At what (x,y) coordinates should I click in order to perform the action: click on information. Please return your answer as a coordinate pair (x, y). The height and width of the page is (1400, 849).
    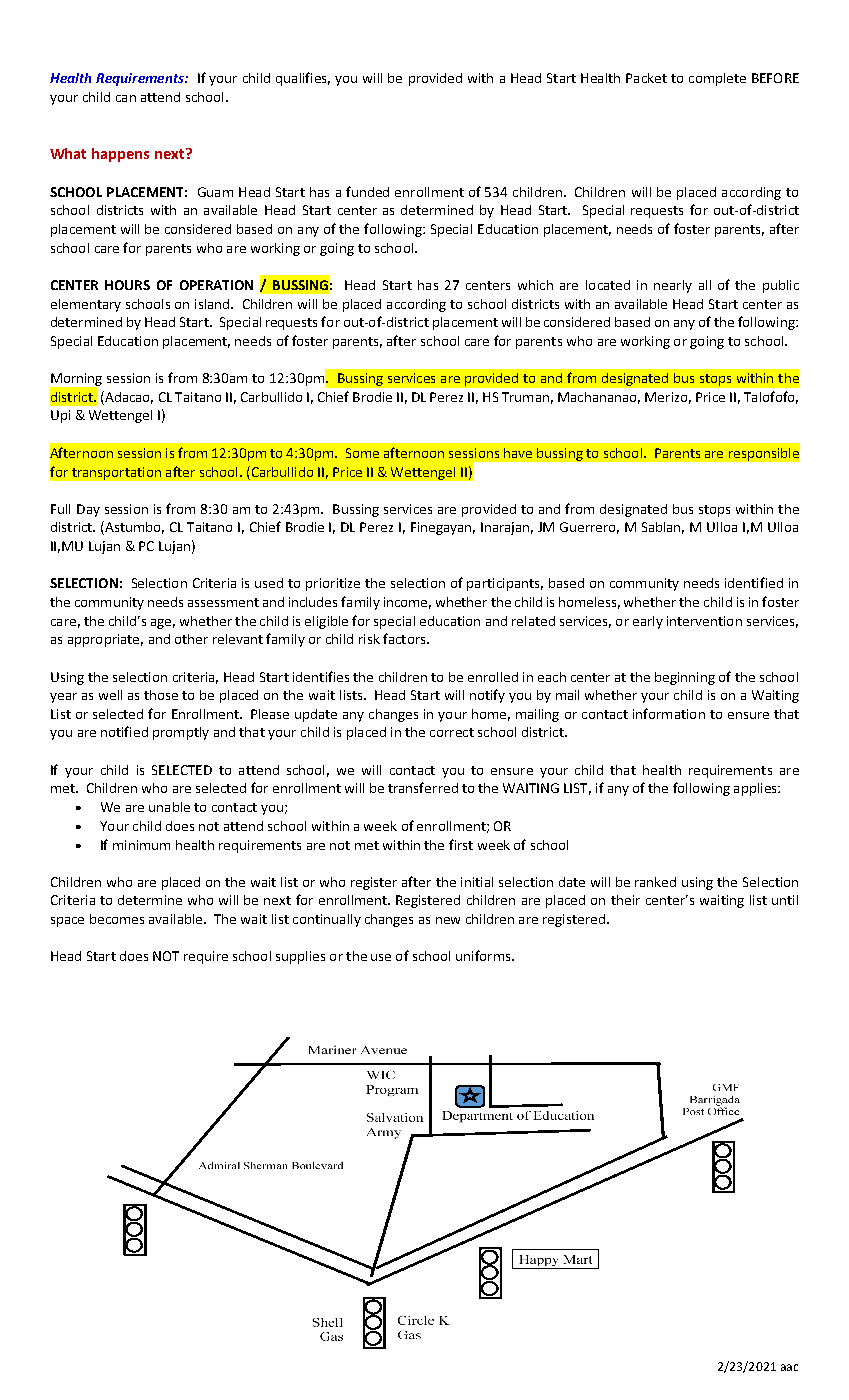
    Looking at the image, I should click on (669, 713).
